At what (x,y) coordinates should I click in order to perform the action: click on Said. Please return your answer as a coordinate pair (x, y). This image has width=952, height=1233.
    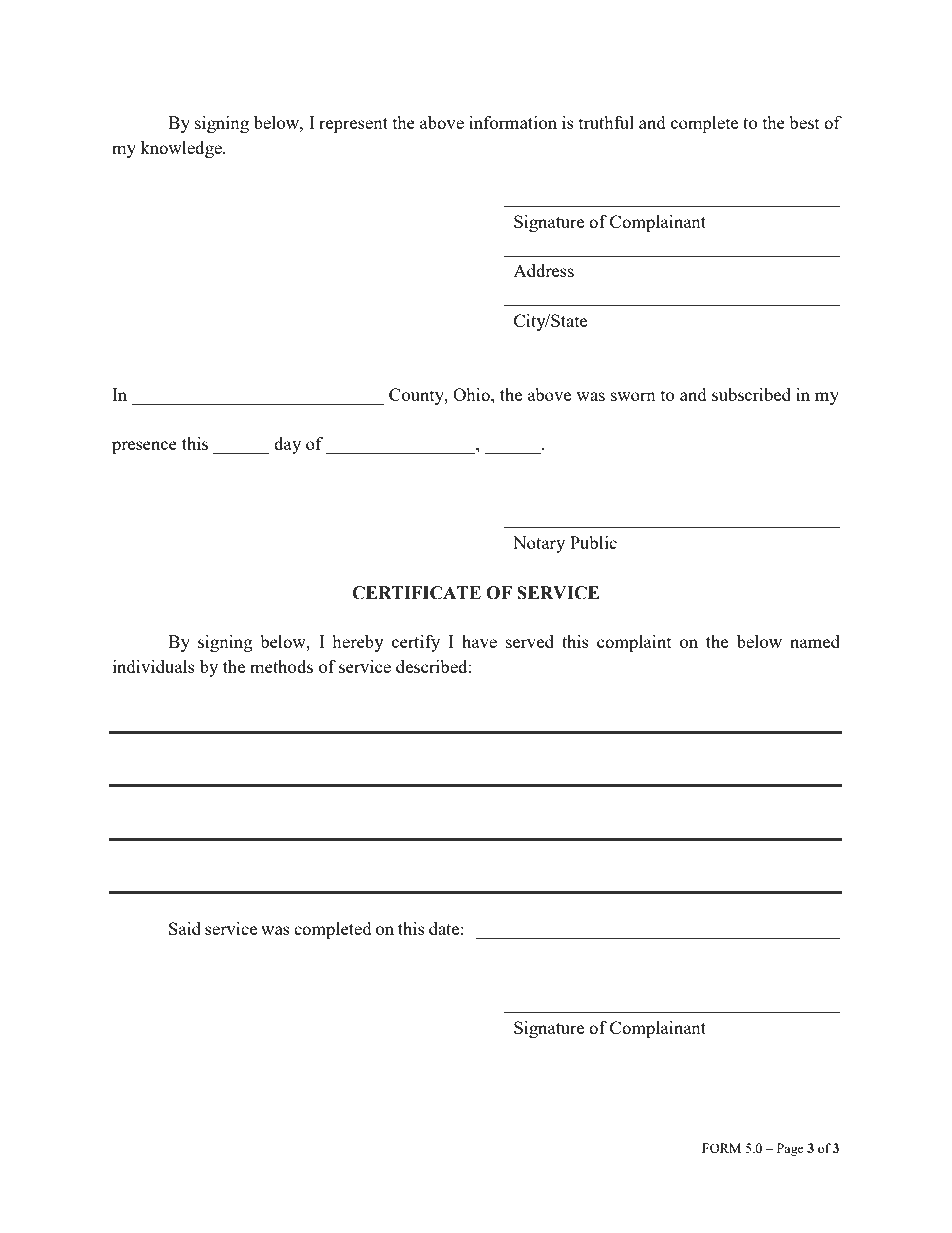
    Looking at the image, I should click on (185, 928).
